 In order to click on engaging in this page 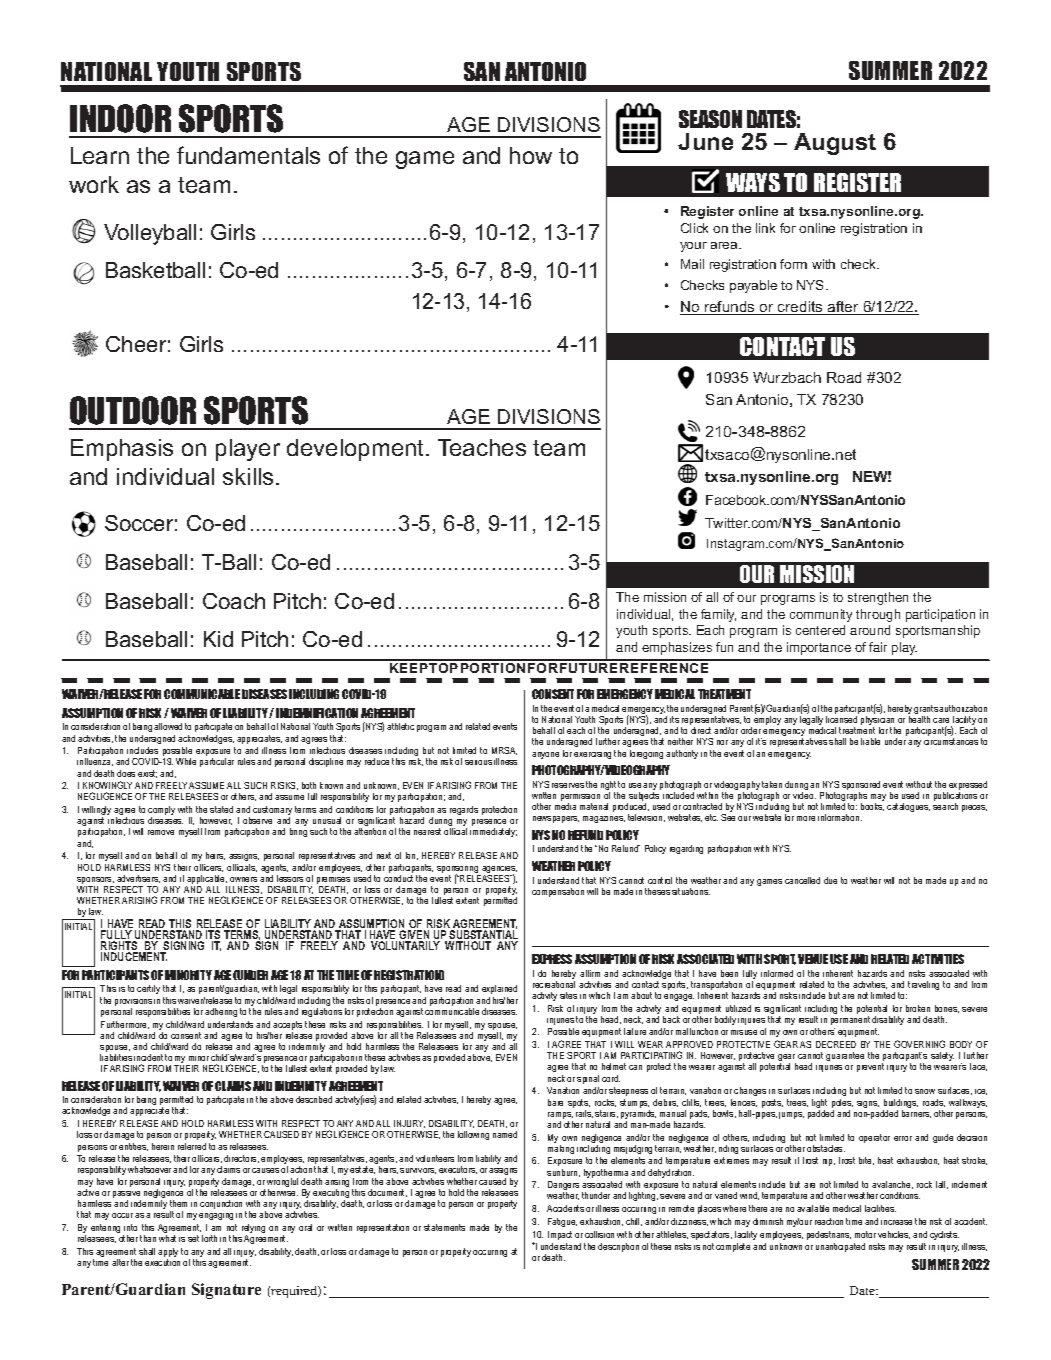, I will do `click(216, 1216)`.
